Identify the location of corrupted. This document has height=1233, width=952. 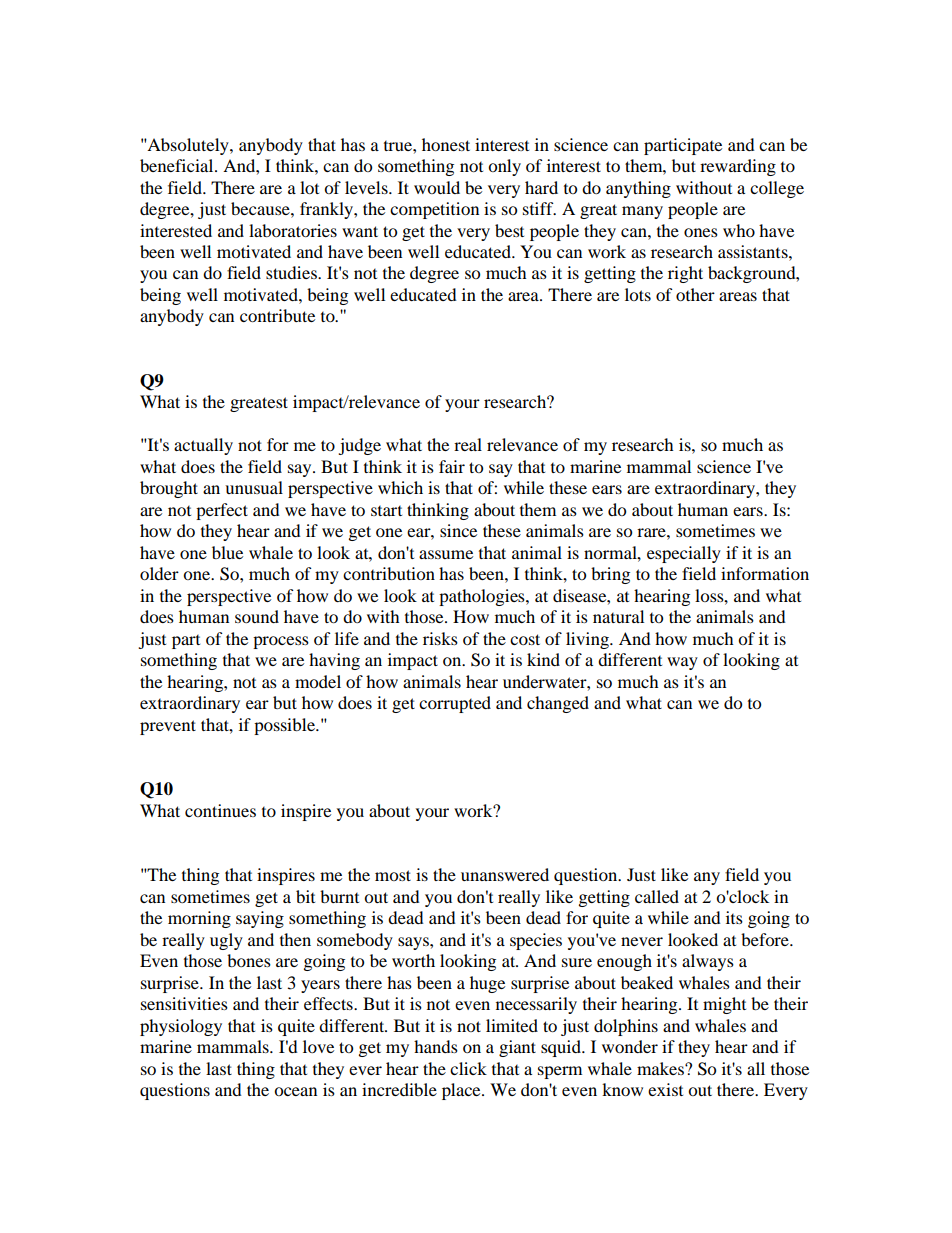
(455, 704).
